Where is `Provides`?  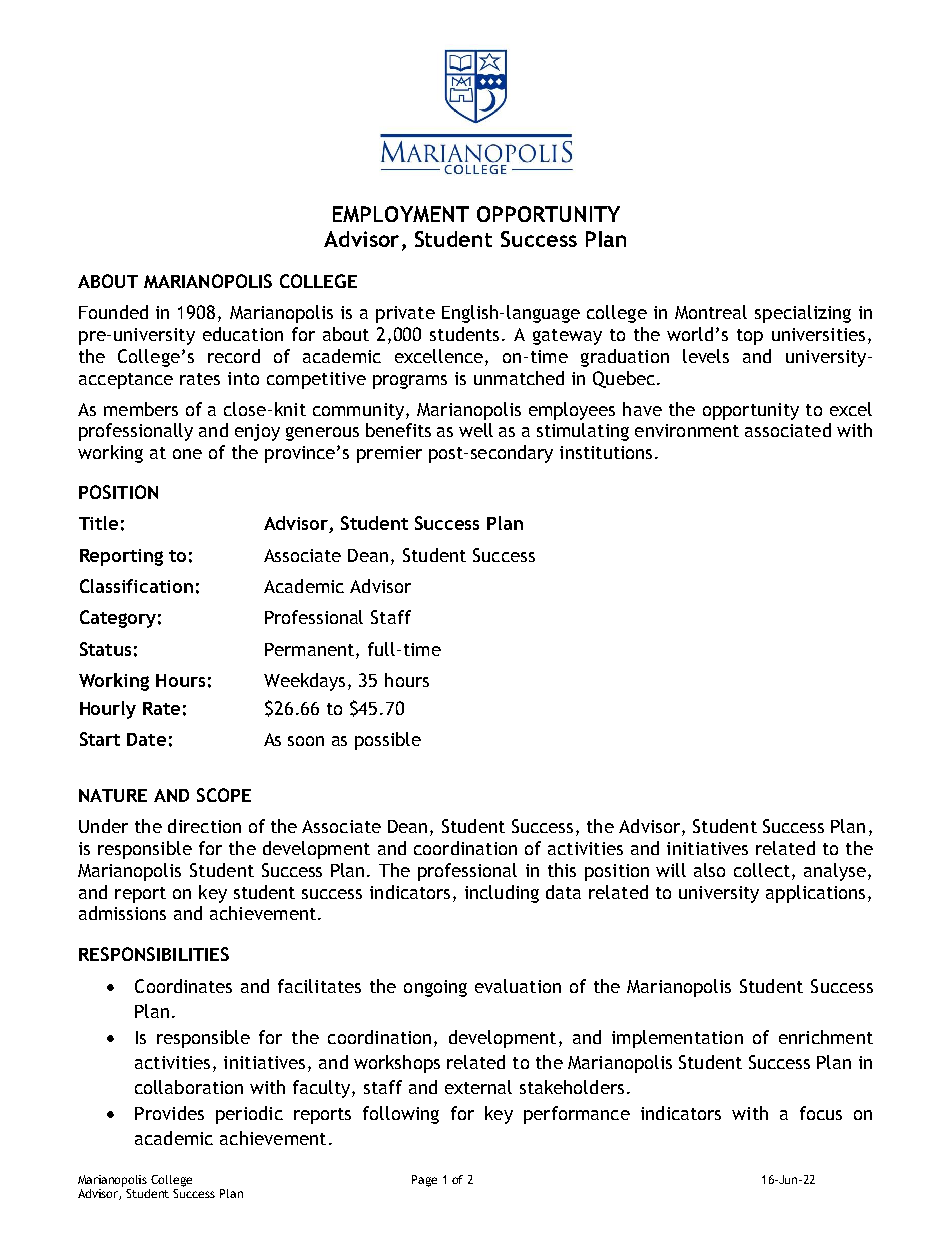
Provides is located at coordinates (169, 1113).
